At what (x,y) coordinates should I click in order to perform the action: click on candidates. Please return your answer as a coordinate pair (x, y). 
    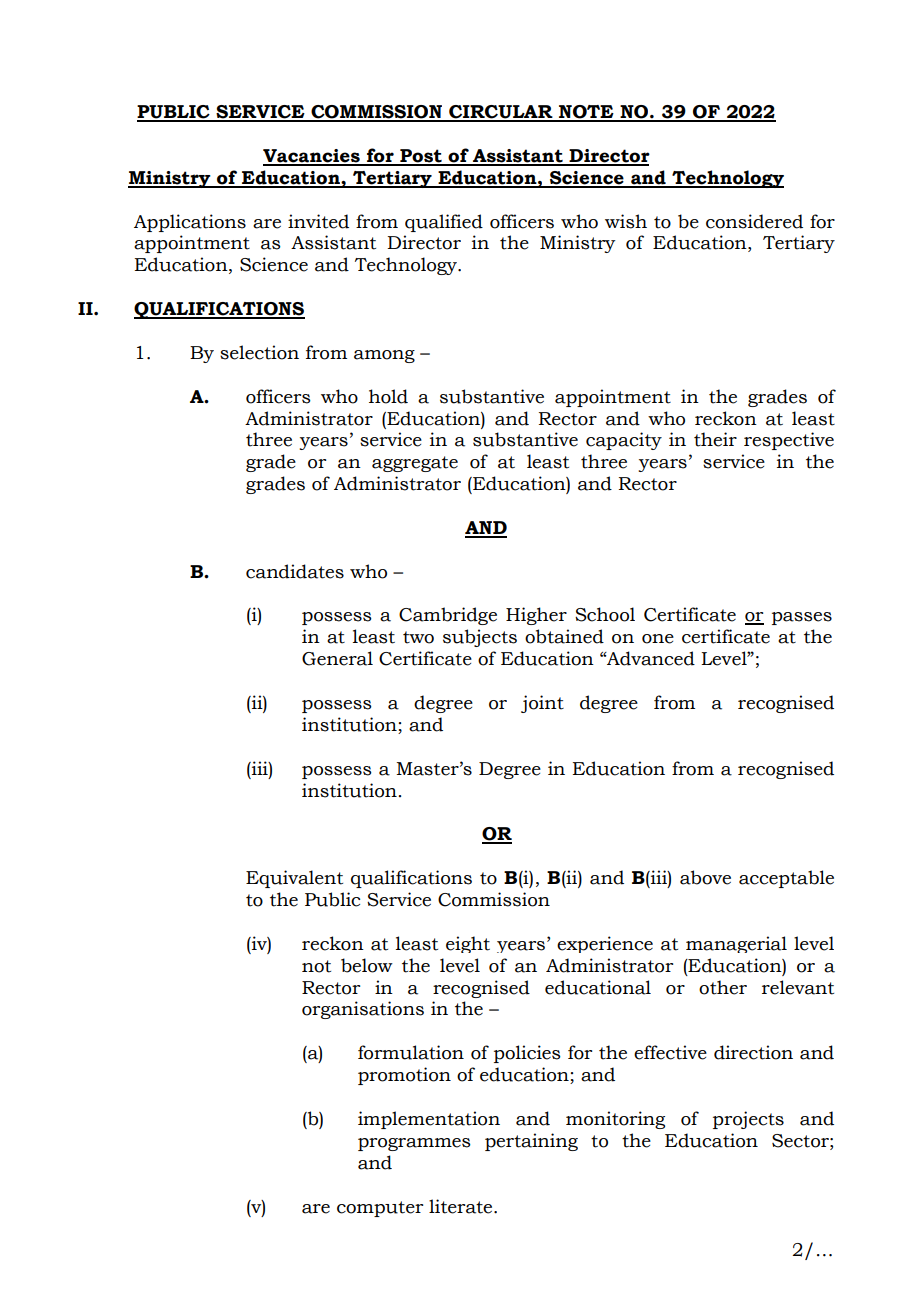
    Looking at the image, I should click on (295, 571).
